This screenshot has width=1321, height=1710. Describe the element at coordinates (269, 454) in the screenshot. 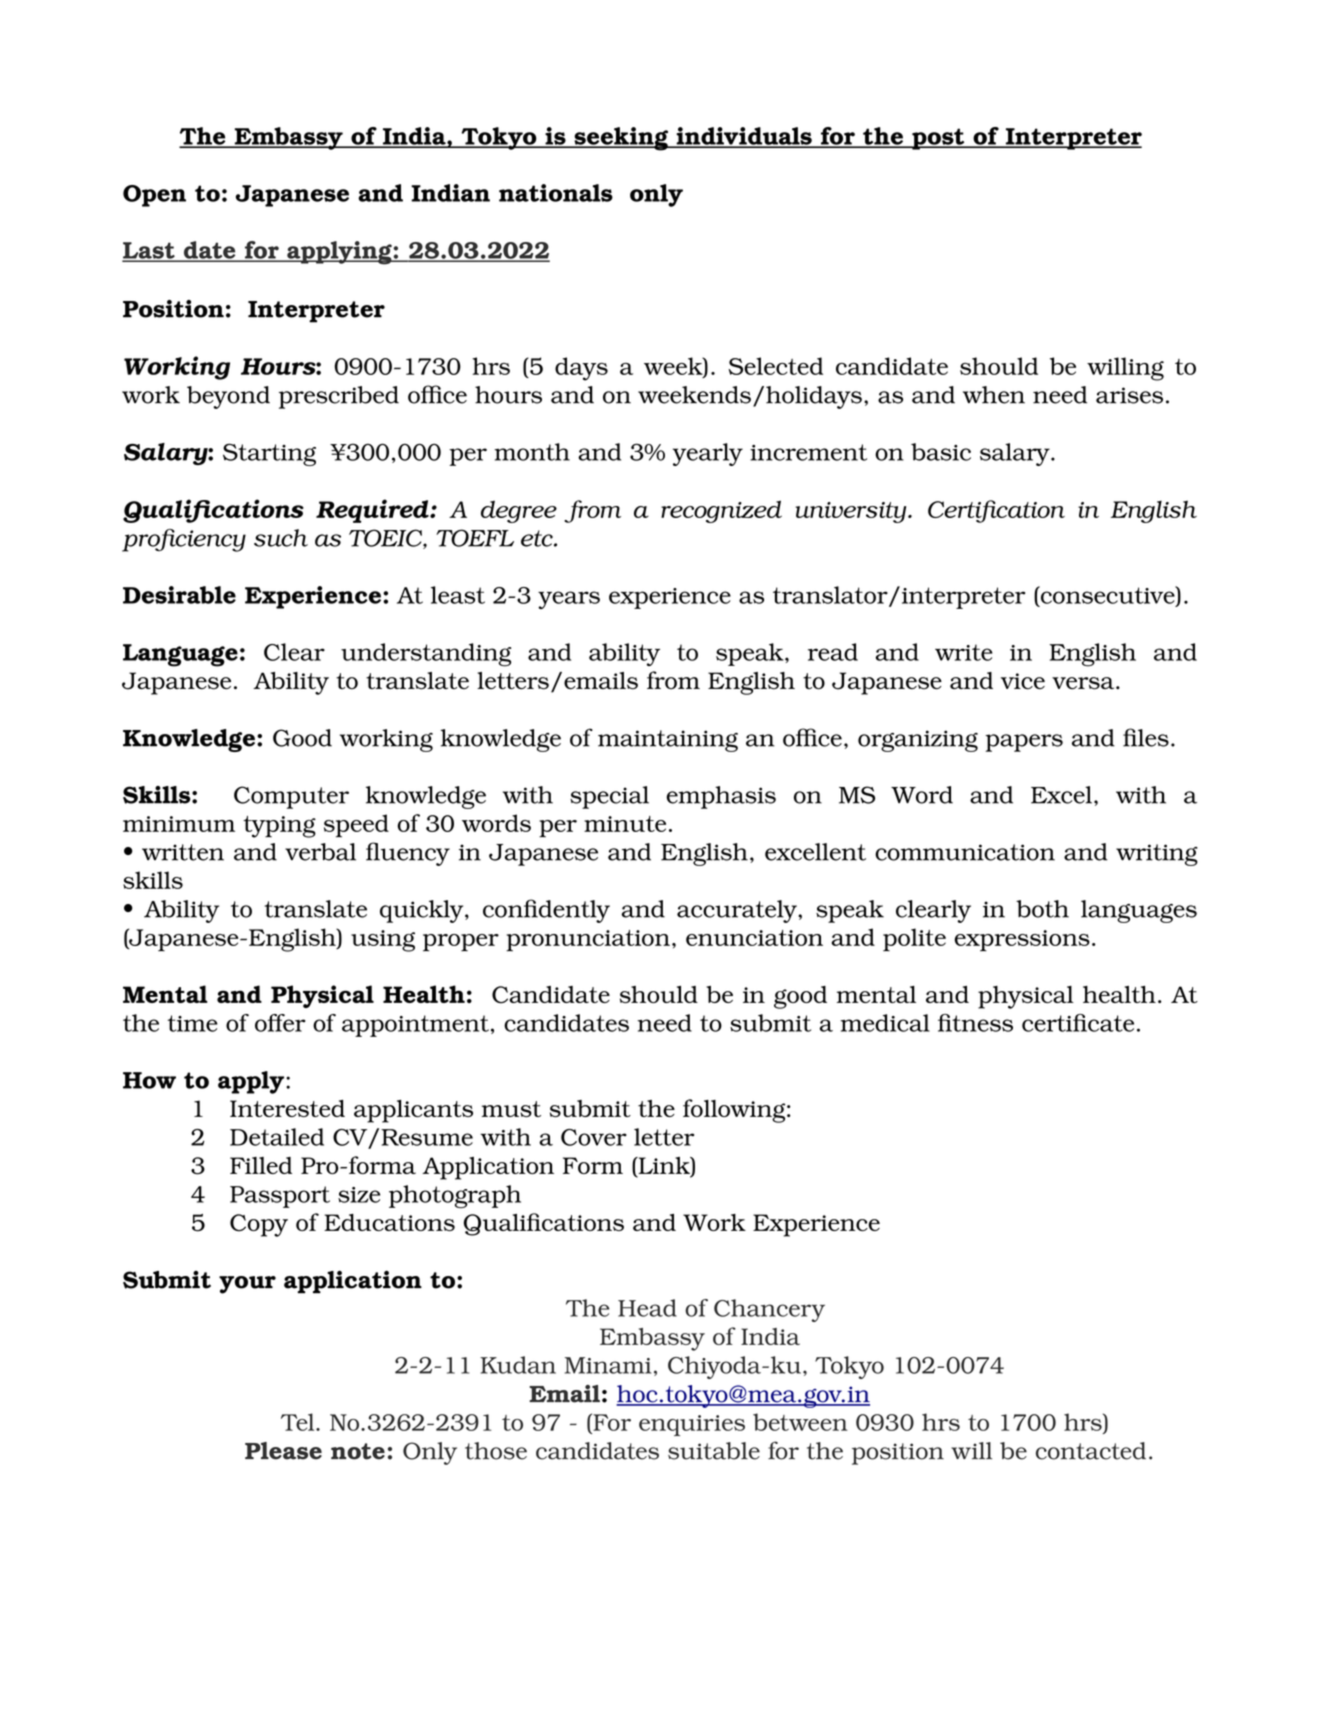

I see `Starting` at that location.
